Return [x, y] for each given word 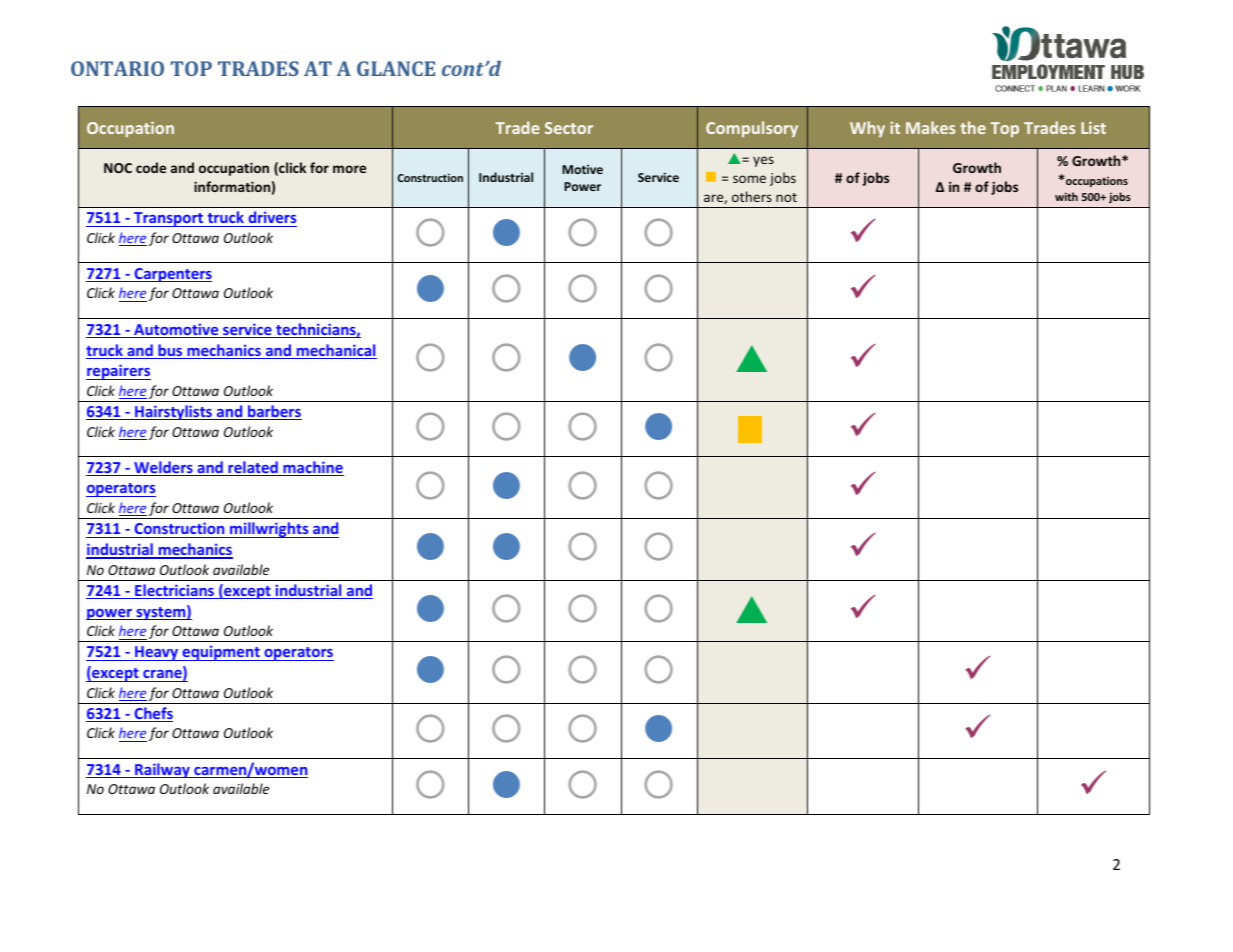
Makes [930, 127]
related [253, 468]
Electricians [174, 591]
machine [312, 468]
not [786, 197]
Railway [162, 770]
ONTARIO [117, 68]
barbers [274, 412]
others [752, 196]
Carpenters [172, 275]
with [1066, 196]
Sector [569, 128]
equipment [221, 653]
